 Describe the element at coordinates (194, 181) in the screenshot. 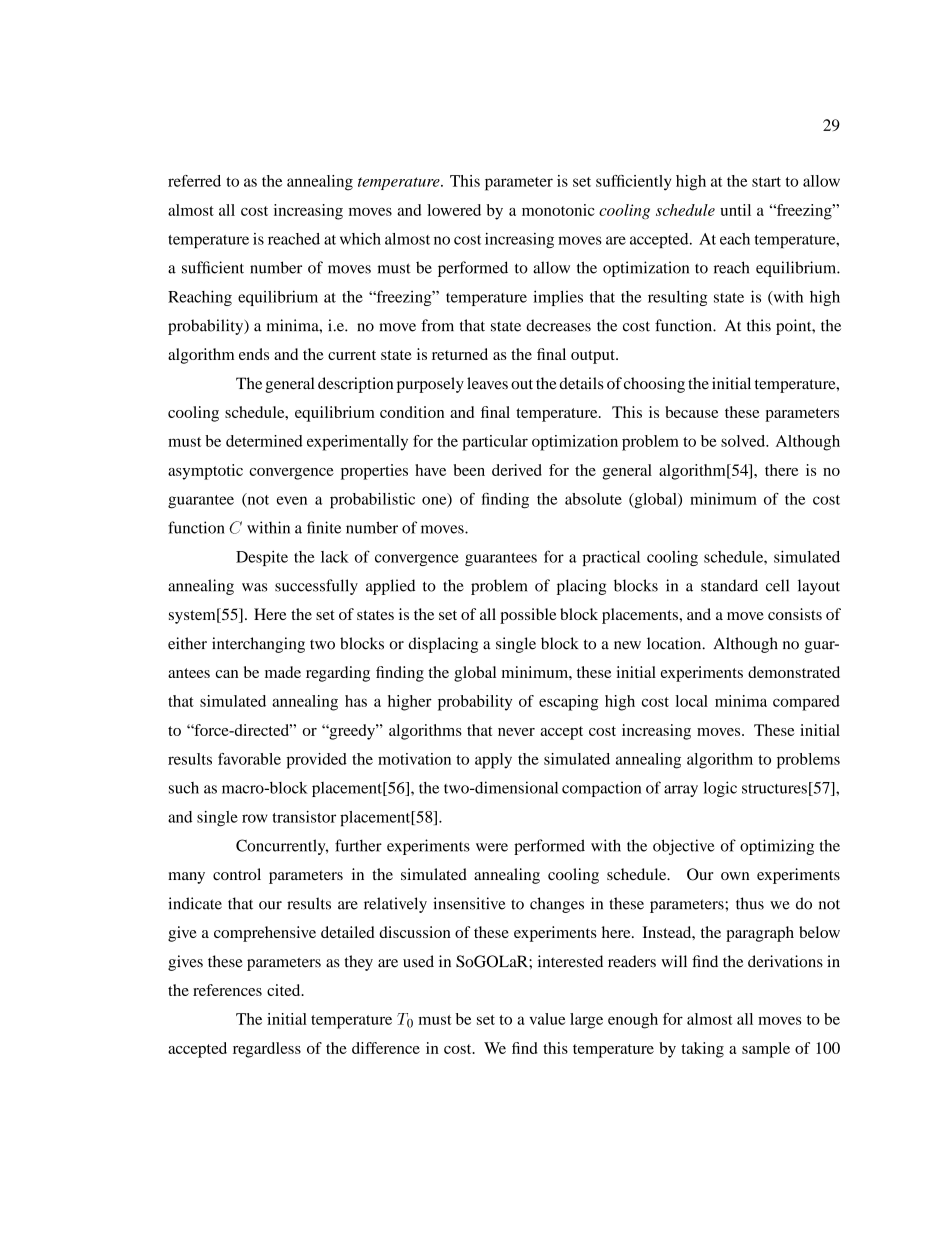

I see `referred` at that location.
